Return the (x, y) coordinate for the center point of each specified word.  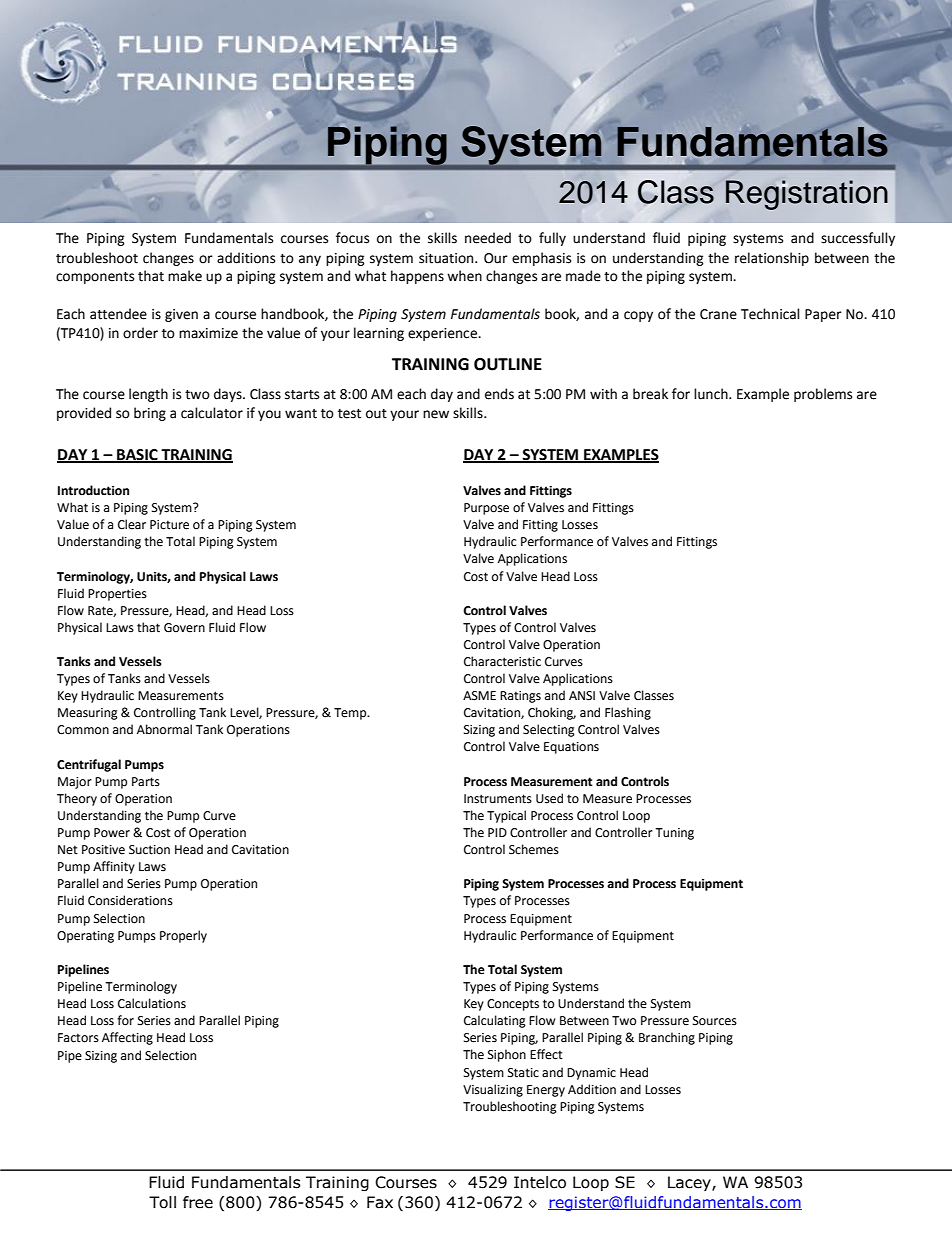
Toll (162, 1202)
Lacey (690, 1183)
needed (488, 238)
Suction (149, 850)
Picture (169, 525)
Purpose (486, 509)
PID (497, 832)
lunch (712, 394)
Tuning (674, 834)
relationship (772, 259)
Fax (380, 1202)
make (185, 276)
